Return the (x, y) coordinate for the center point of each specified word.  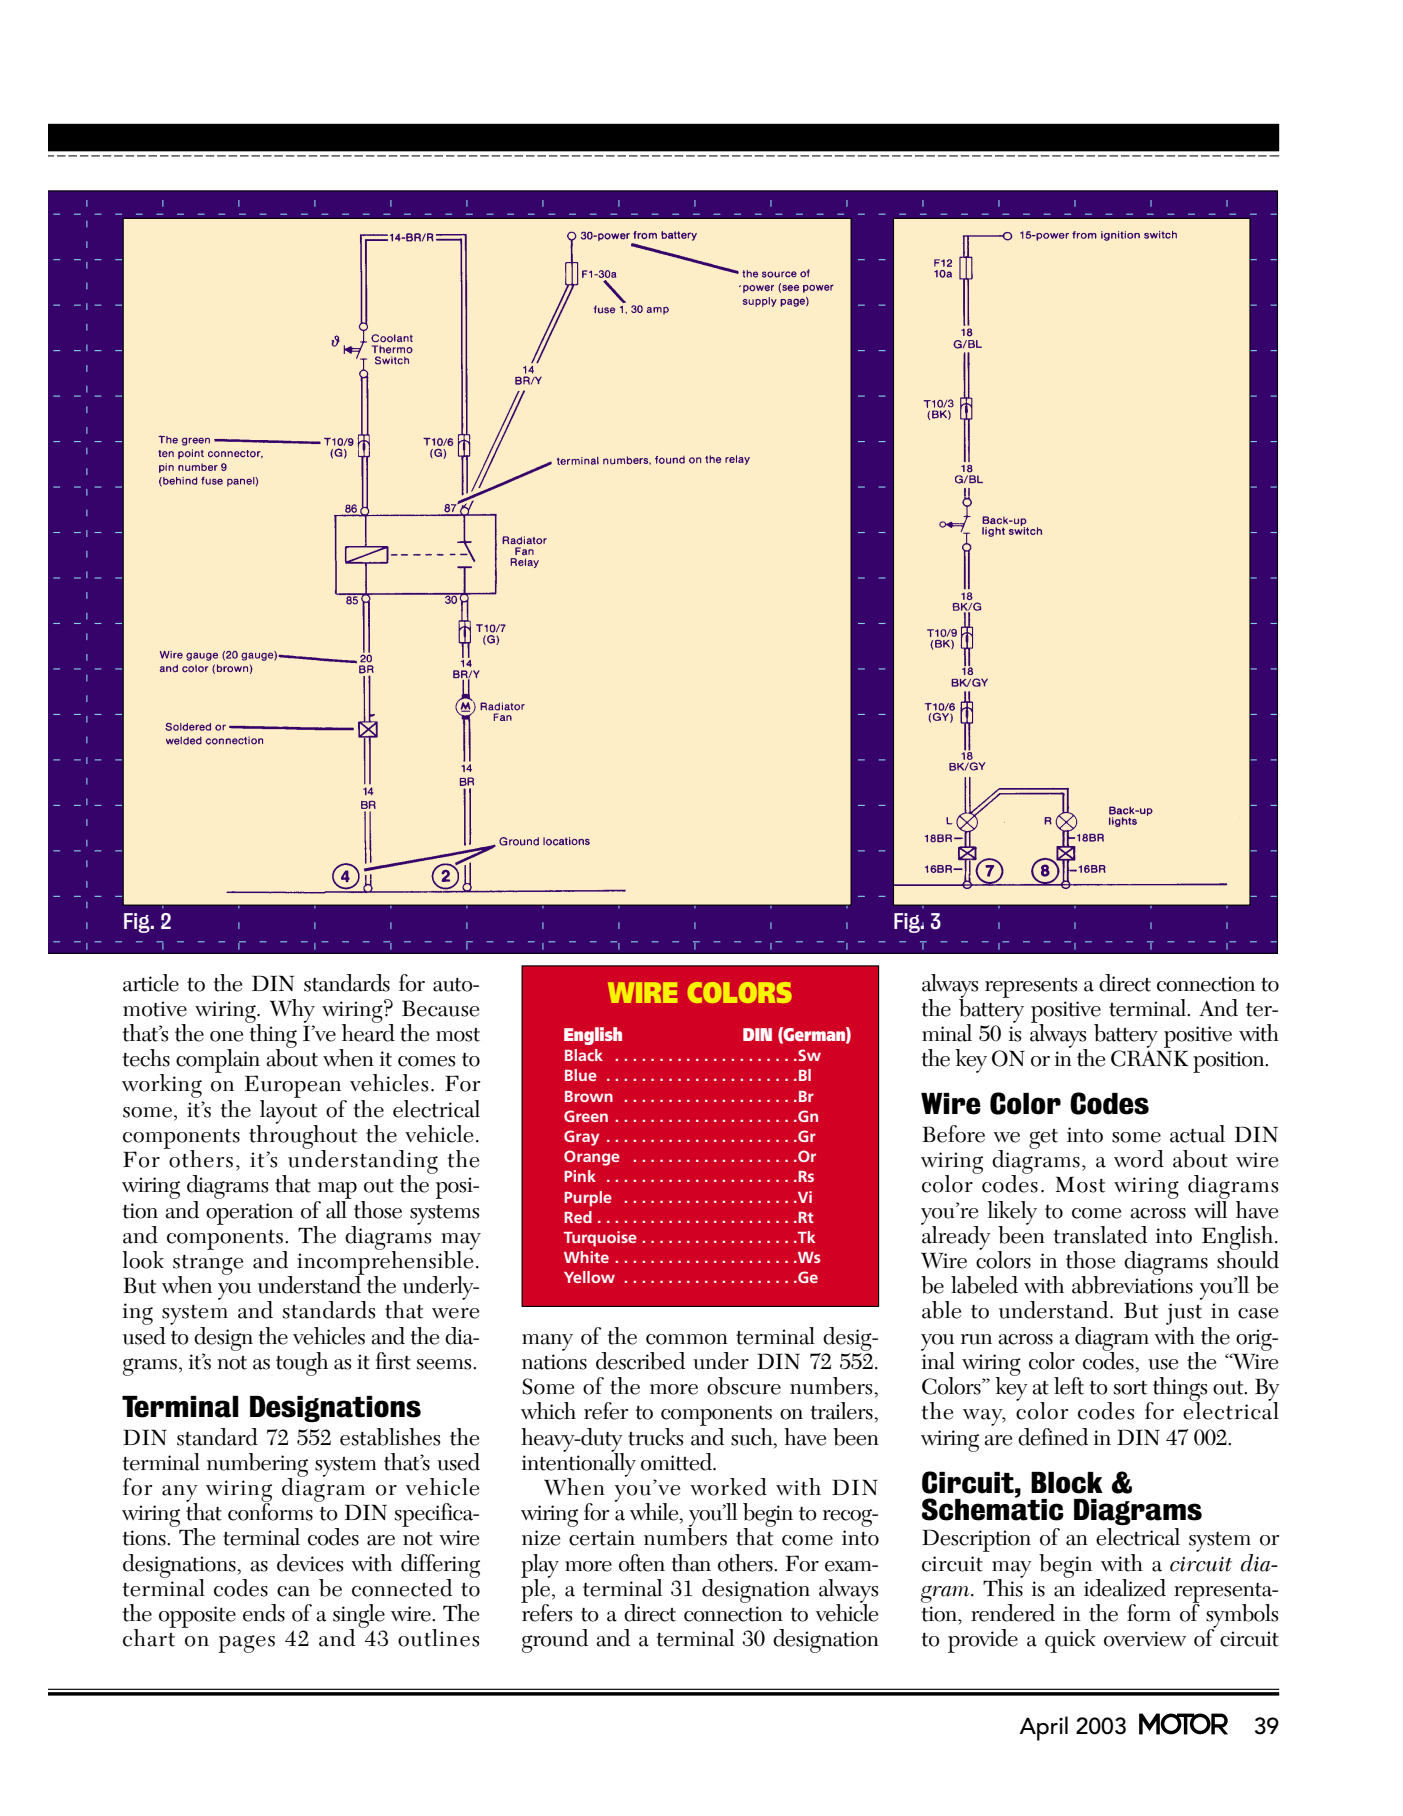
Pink (580, 1176)
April (1043, 1728)
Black (584, 1055)
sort (1130, 1388)
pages (247, 1644)
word (1139, 1159)
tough (302, 1364)
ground (555, 1641)
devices (310, 1563)
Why (292, 1011)
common (687, 1339)
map (336, 1192)
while (655, 1513)
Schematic (993, 1508)
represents (1031, 988)
